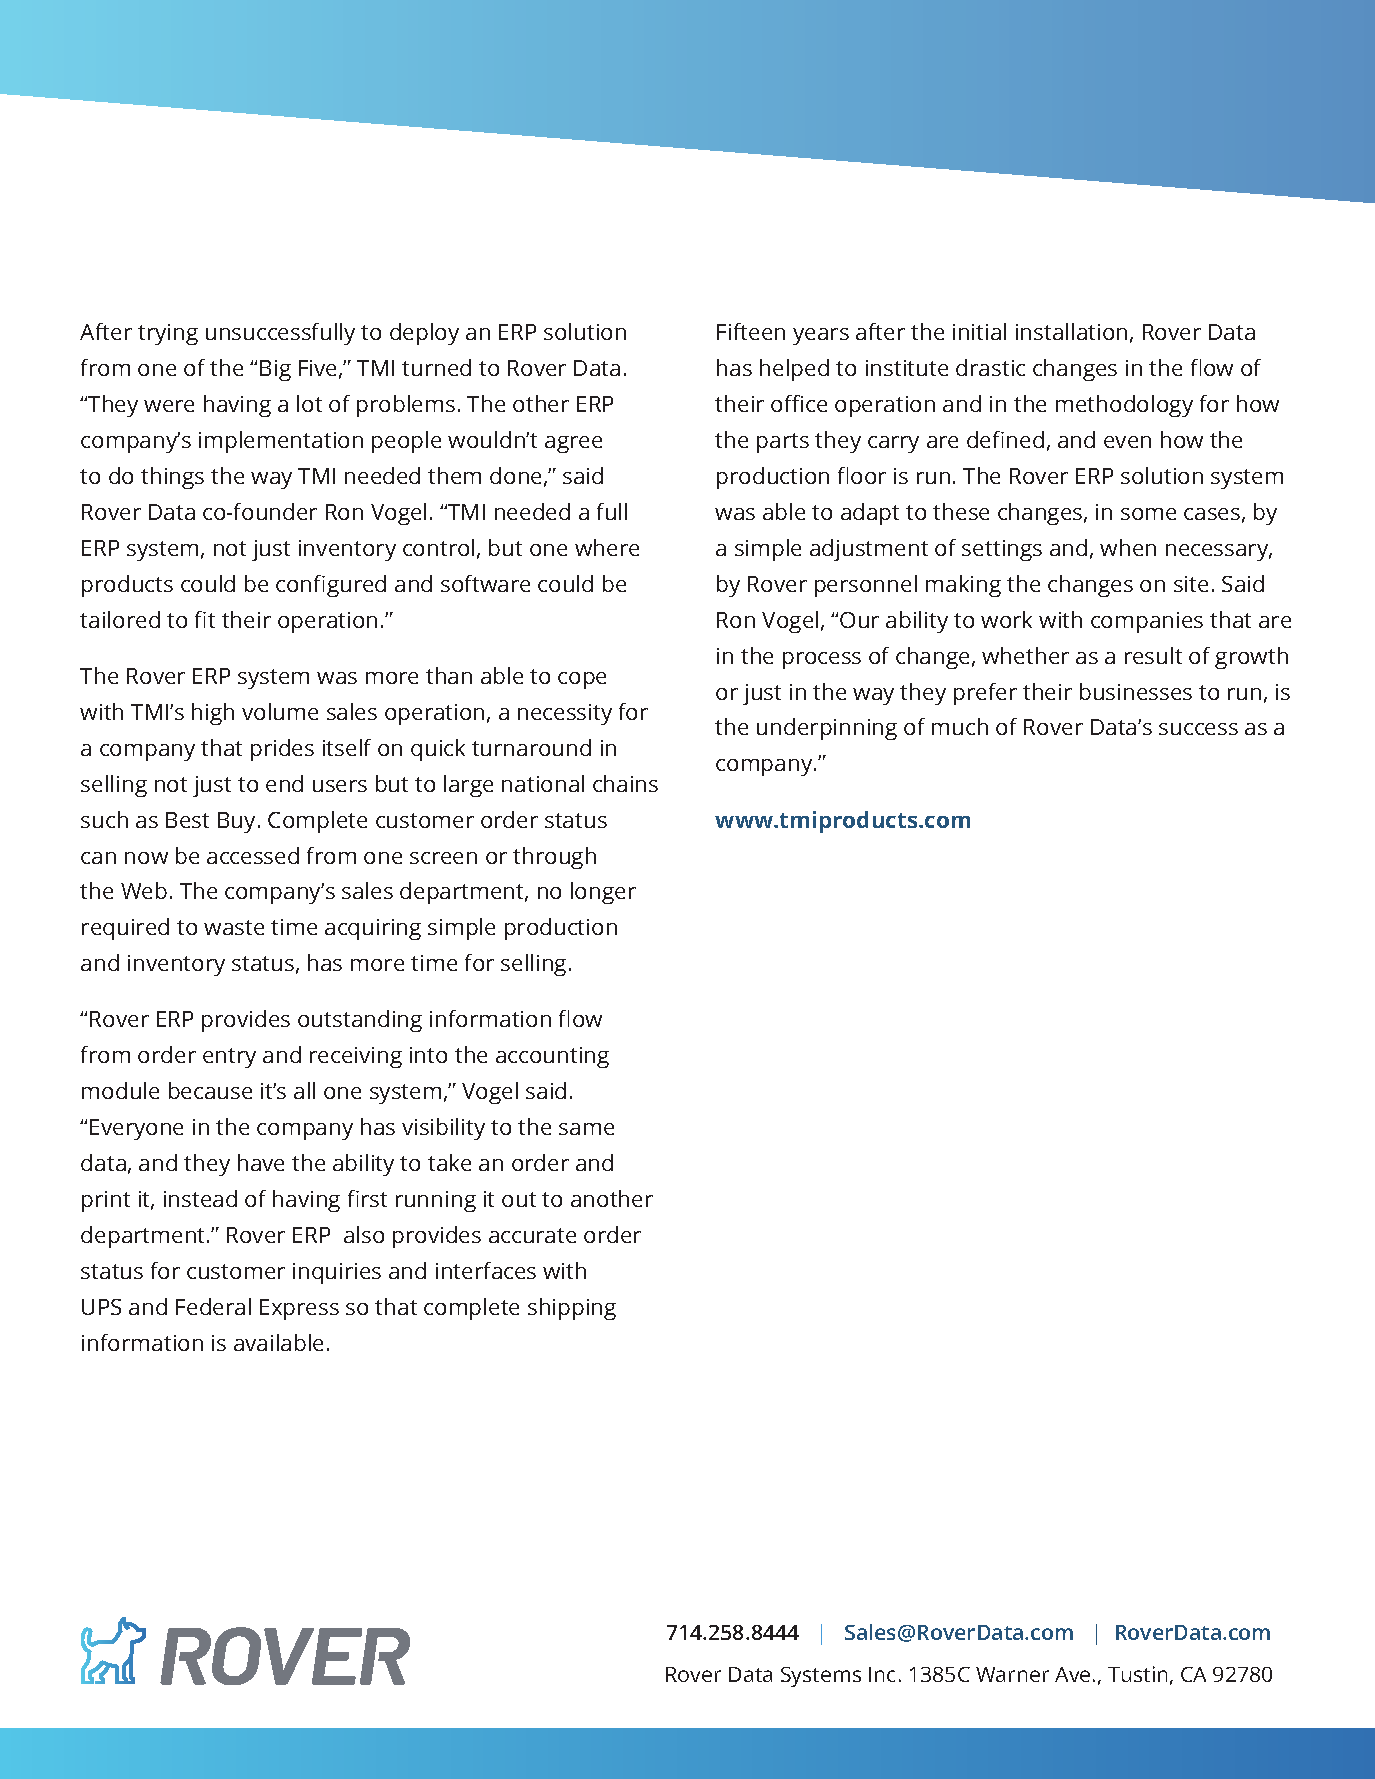 The image size is (1375, 1779). Describe the element at coordinates (275, 370) in the screenshot. I see `Big` at that location.
